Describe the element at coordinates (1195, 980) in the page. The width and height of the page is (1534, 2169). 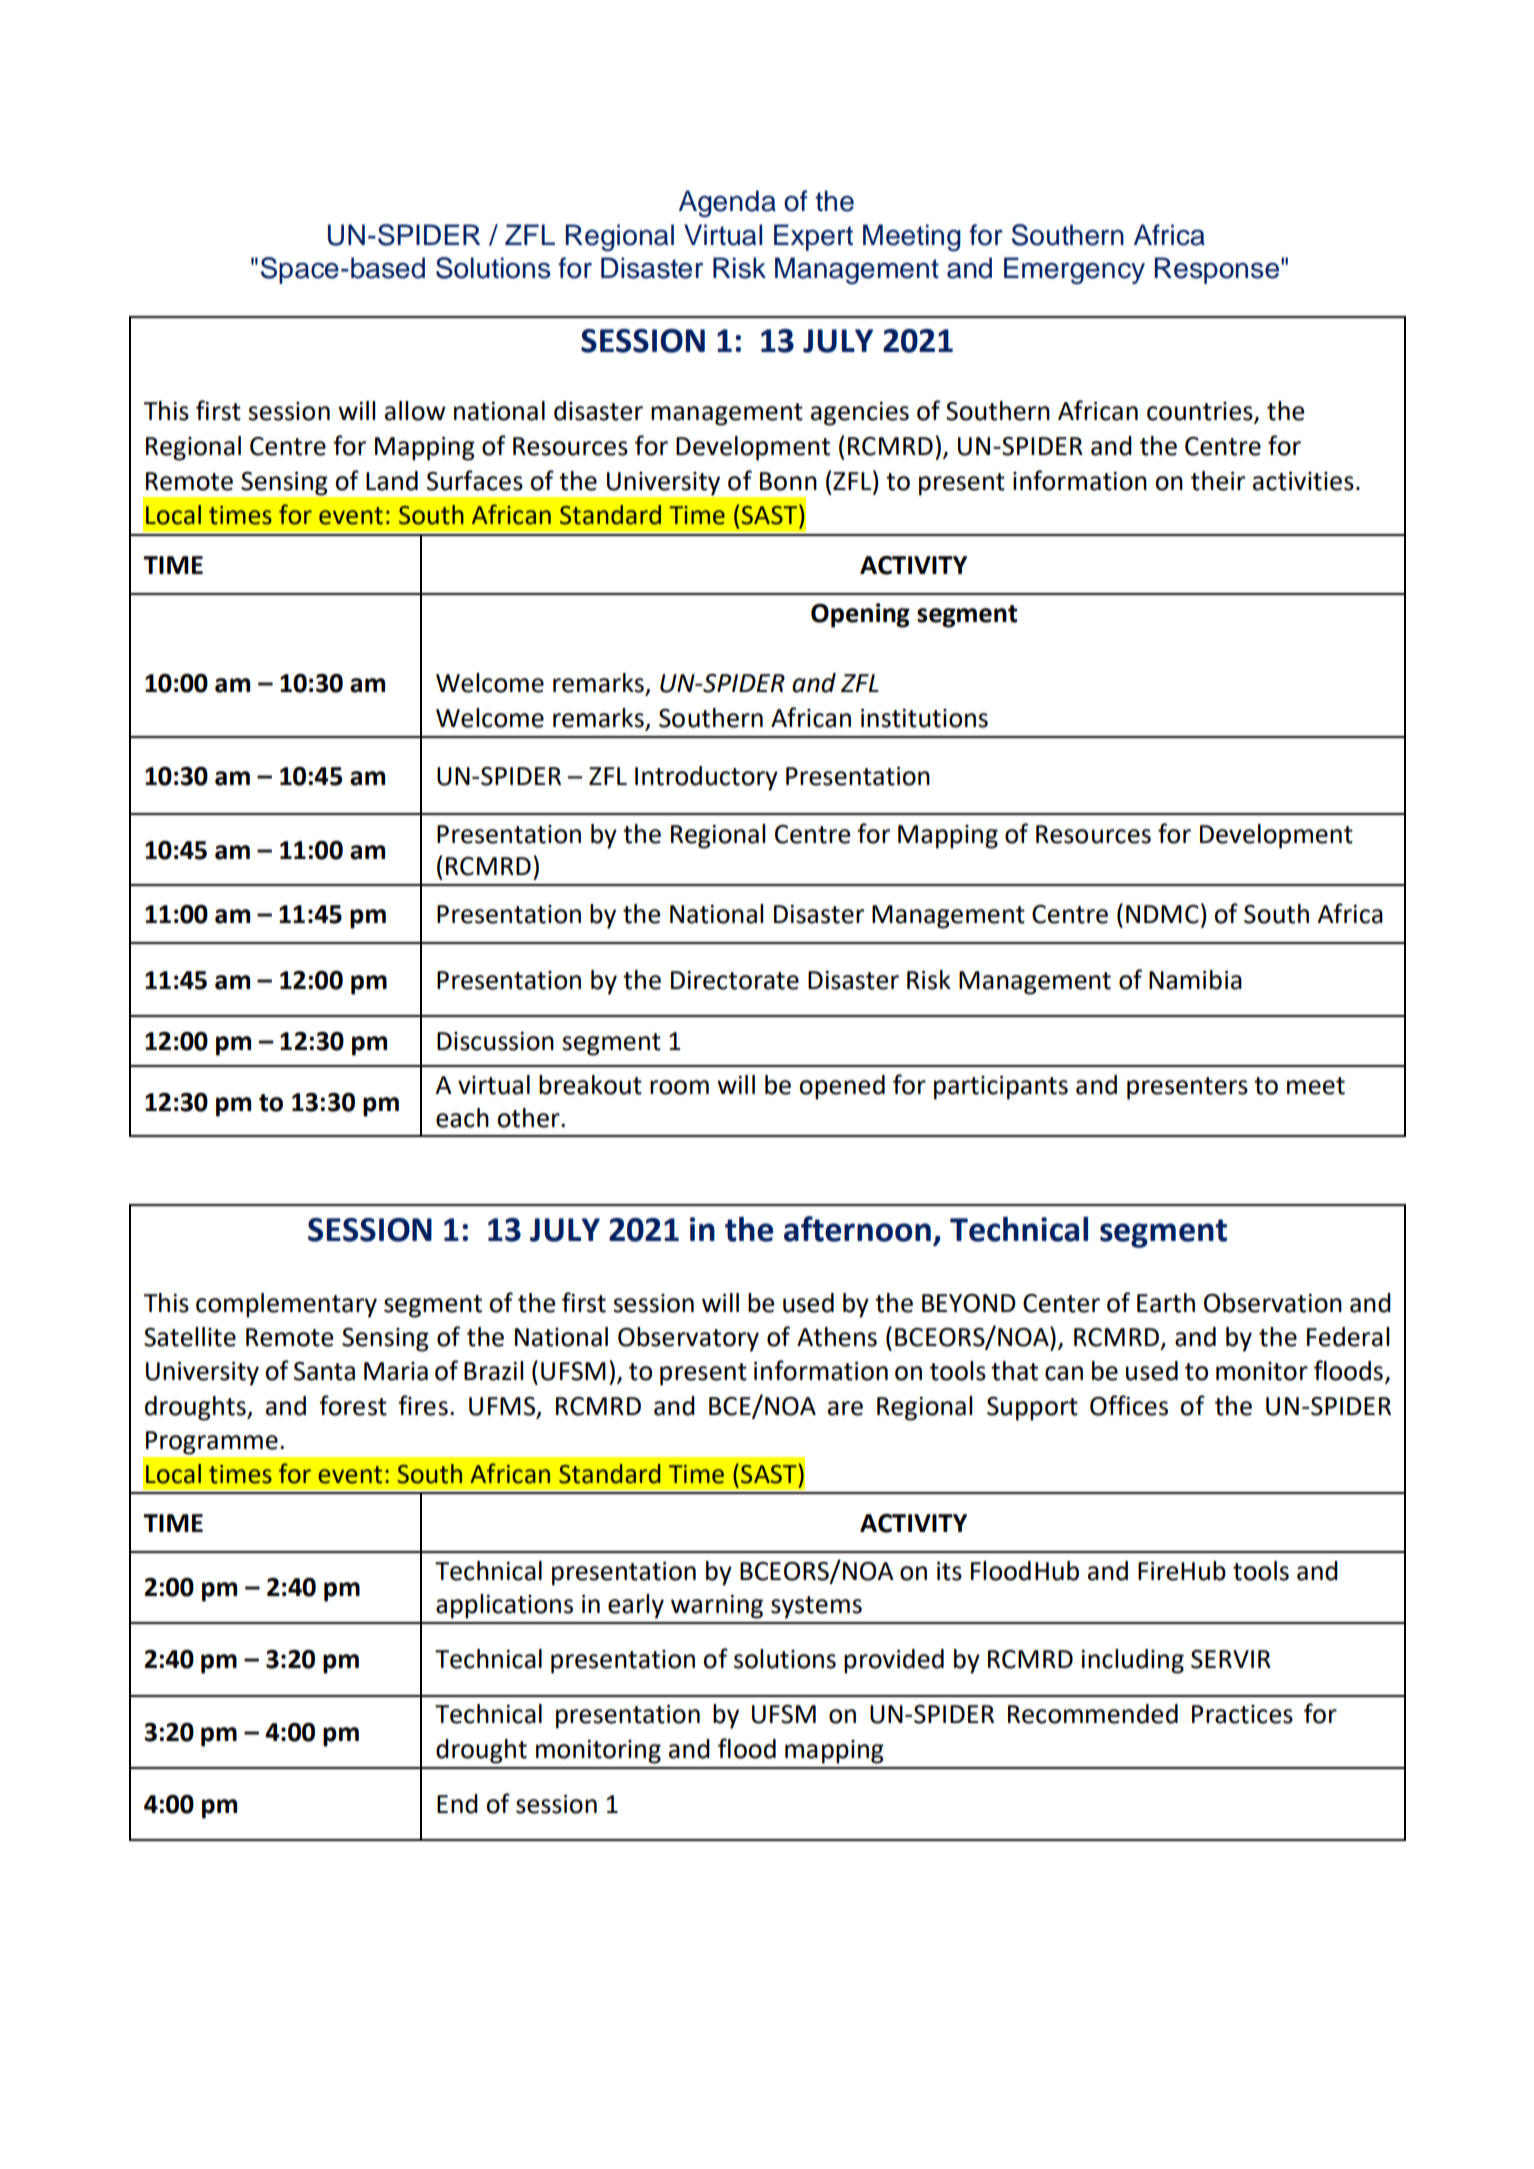
I see `Namibia` at that location.
